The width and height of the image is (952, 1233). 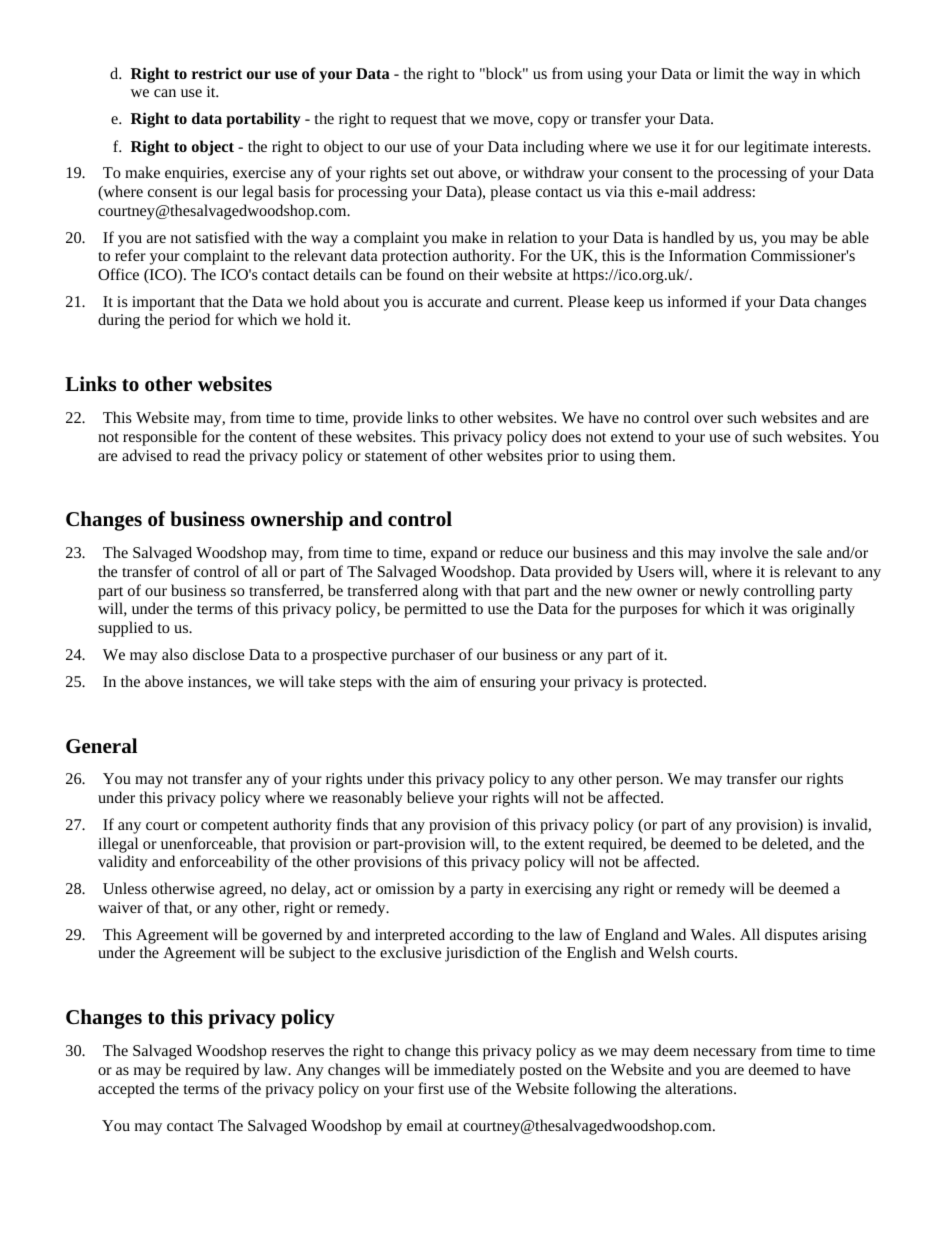 I want to click on request, so click(x=414, y=121).
